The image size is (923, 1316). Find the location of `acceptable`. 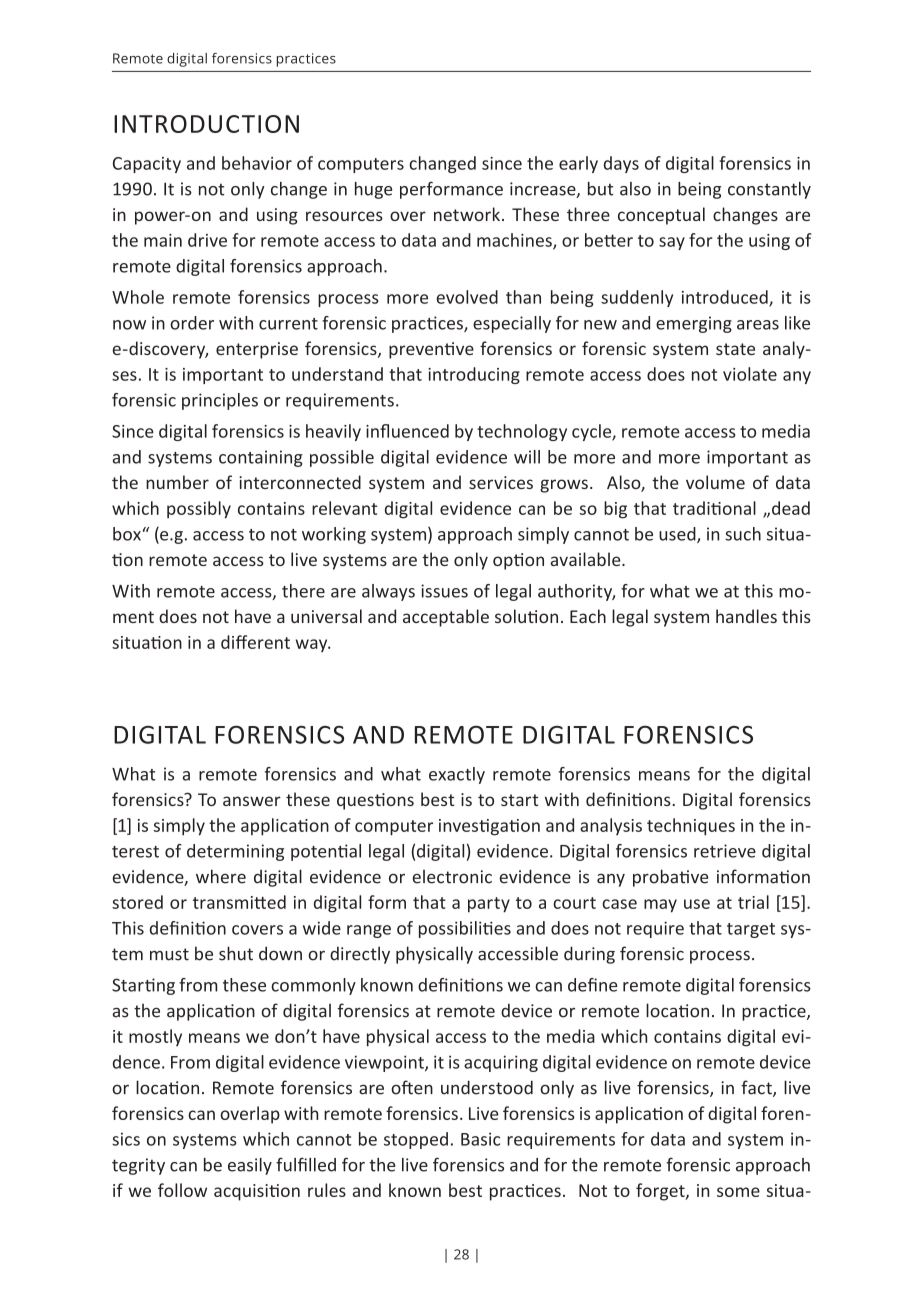

acceptable is located at coordinates (446, 618).
